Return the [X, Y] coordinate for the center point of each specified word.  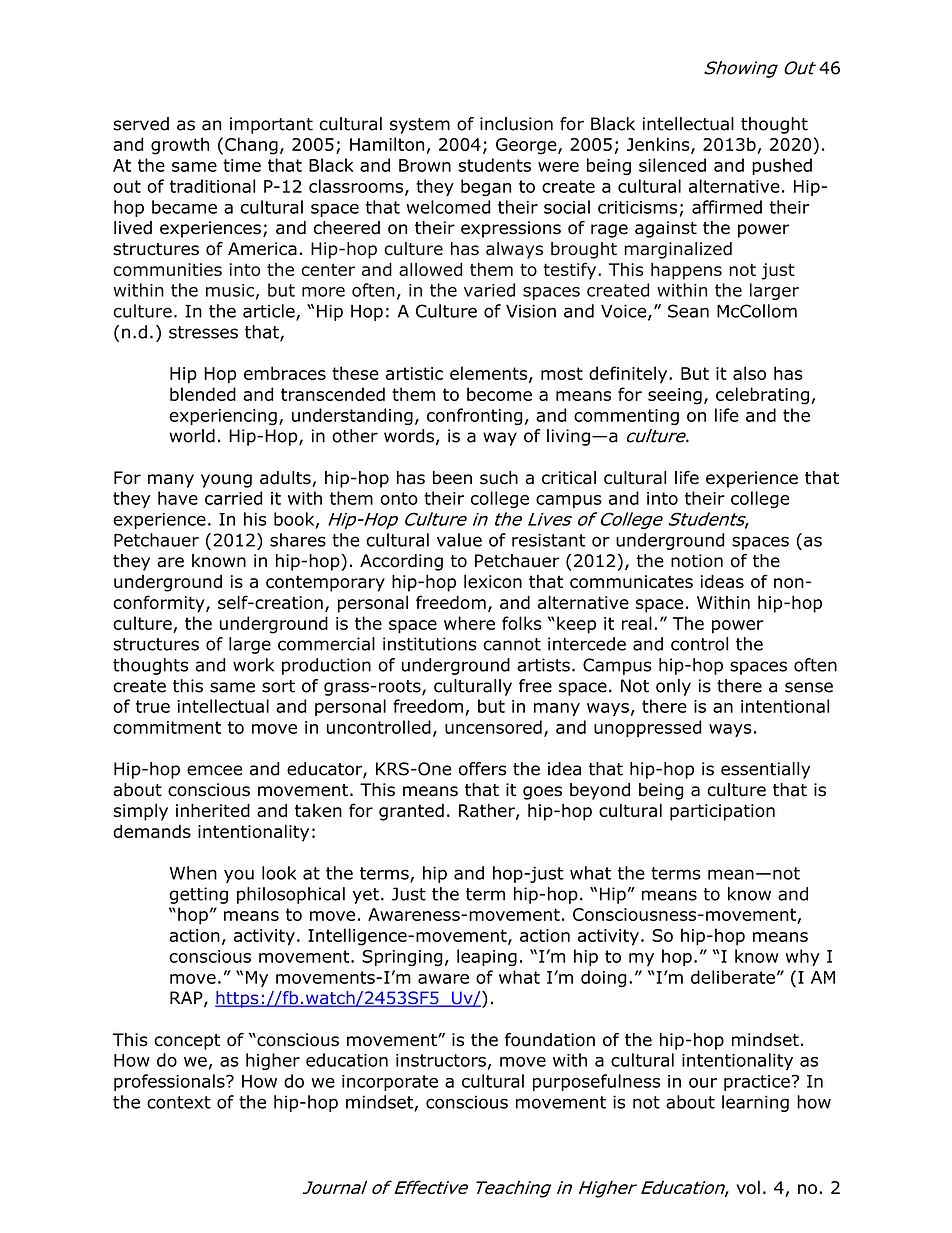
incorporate [390, 1083]
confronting [475, 416]
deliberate [733, 977]
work [253, 665]
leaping [487, 957]
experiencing [223, 417]
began [486, 188]
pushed [782, 166]
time [242, 165]
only [673, 687]
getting [198, 895]
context [179, 1102]
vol [748, 1187]
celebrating [762, 396]
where [469, 623]
